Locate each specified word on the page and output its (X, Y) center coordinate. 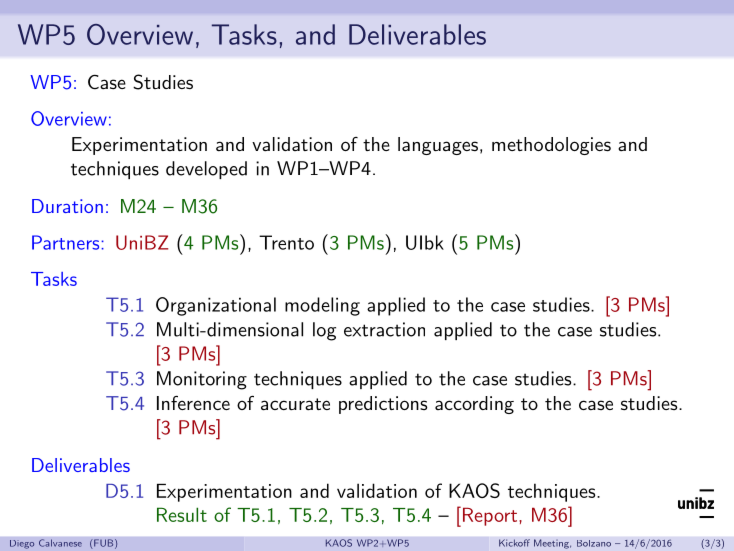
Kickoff (514, 543)
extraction (384, 329)
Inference (193, 403)
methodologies (551, 146)
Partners (67, 242)
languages (438, 146)
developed (206, 170)
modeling (322, 306)
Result (182, 514)
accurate (295, 404)
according (474, 405)
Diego (22, 544)
